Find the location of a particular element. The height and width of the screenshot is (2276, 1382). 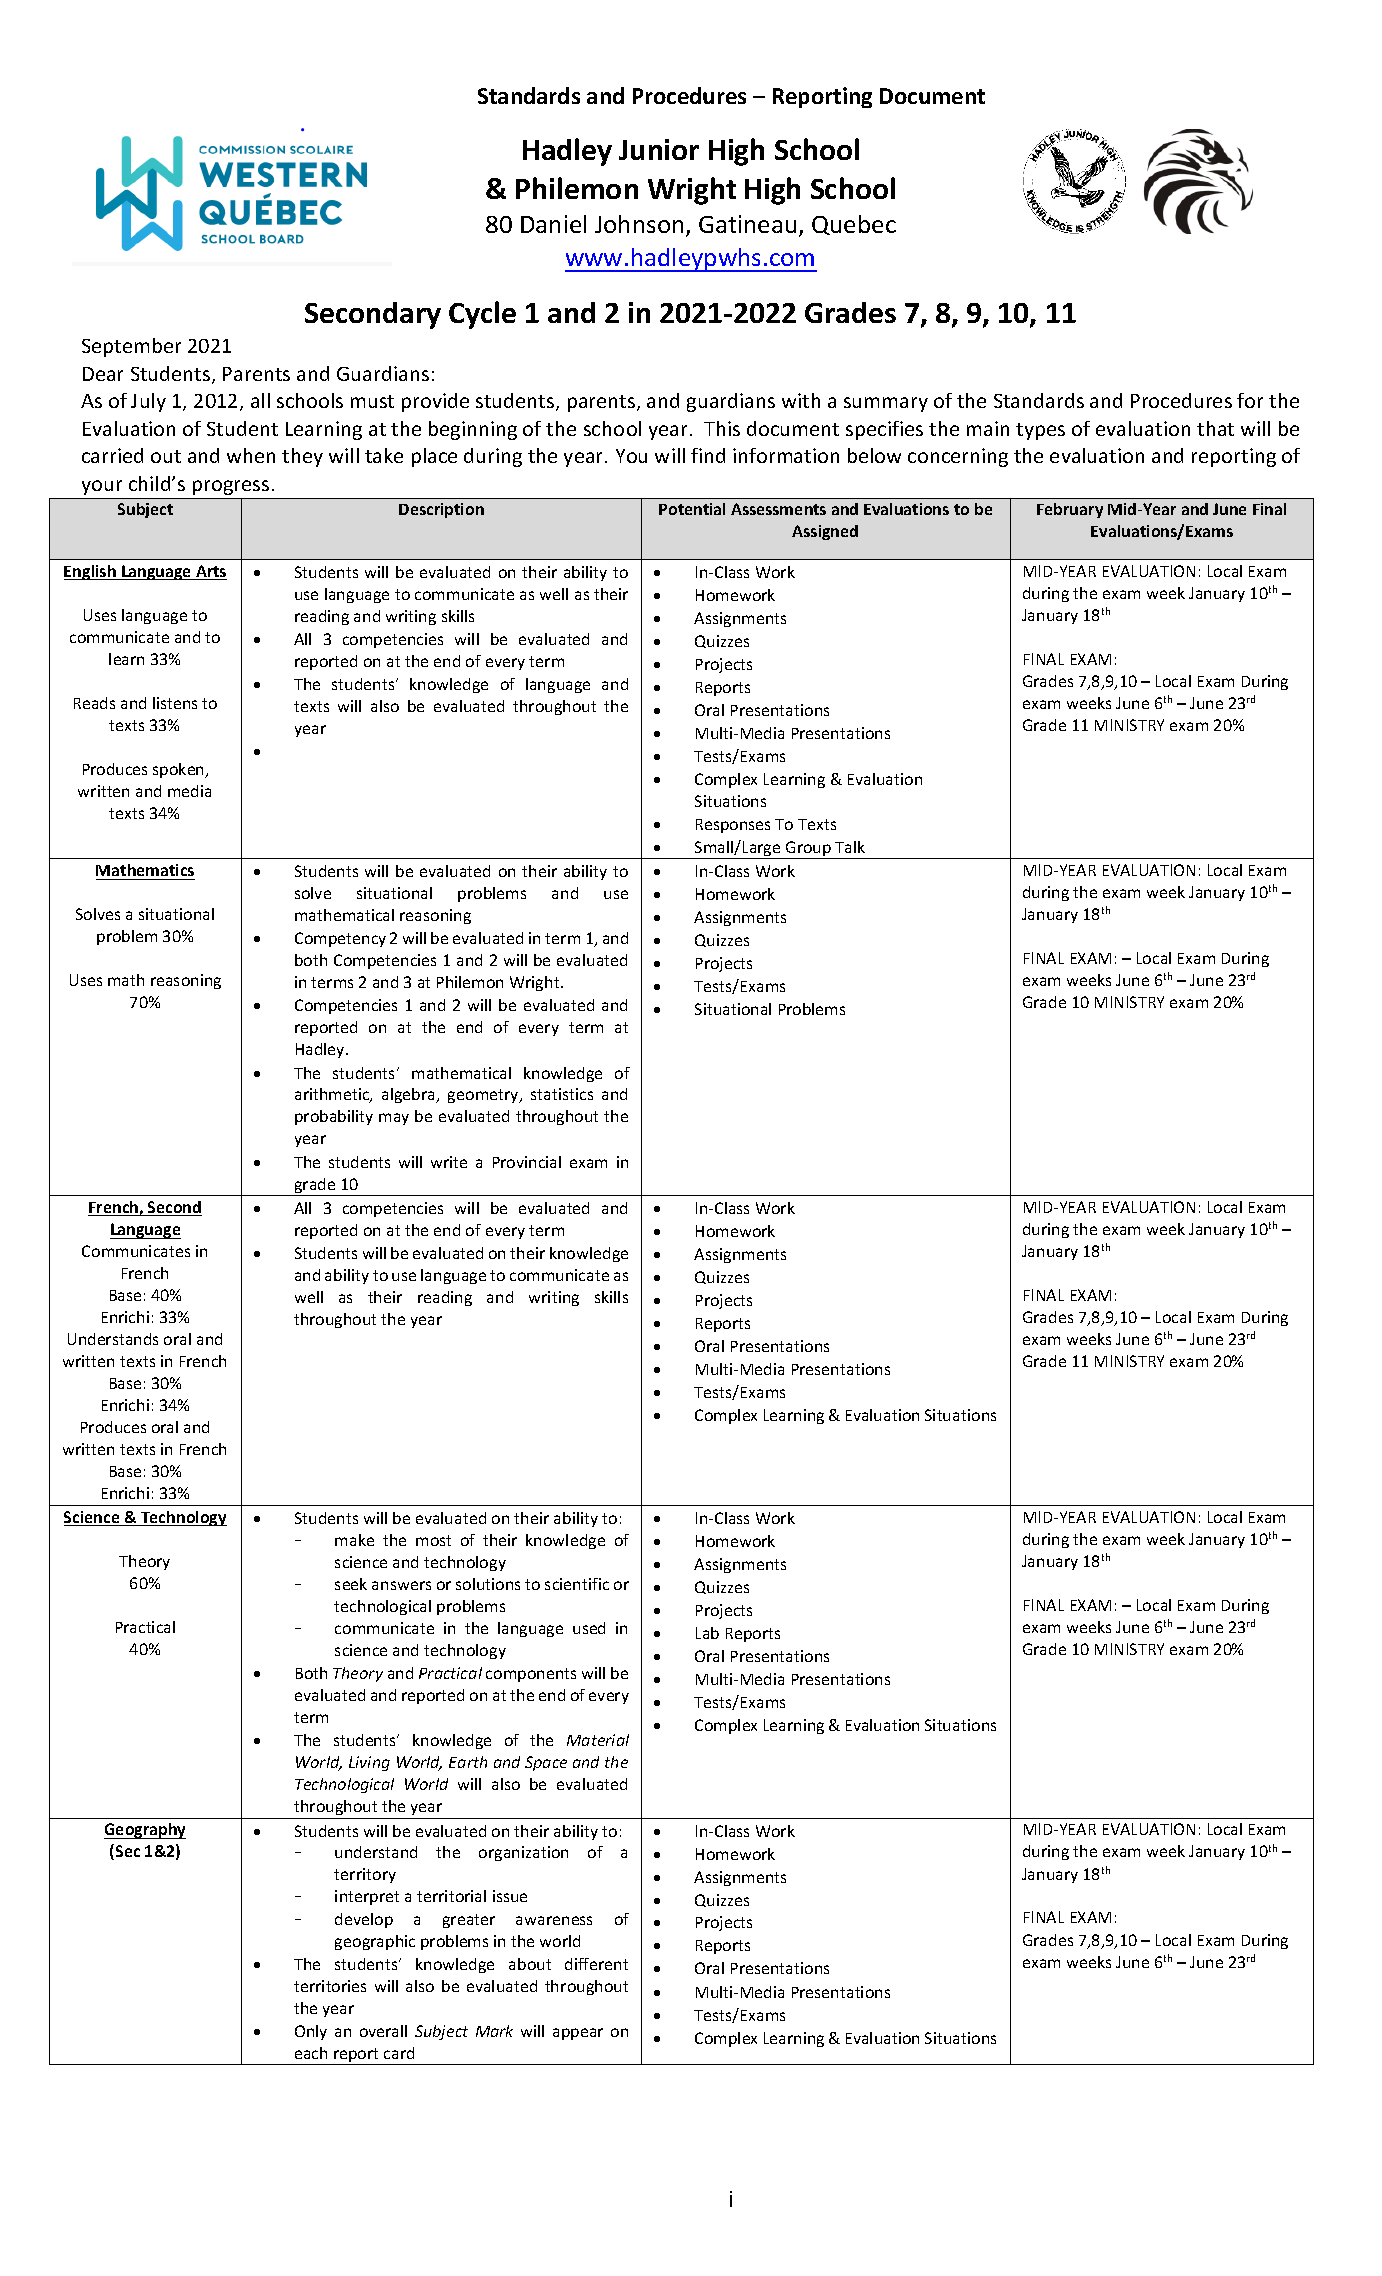

appear is located at coordinates (578, 2034).
